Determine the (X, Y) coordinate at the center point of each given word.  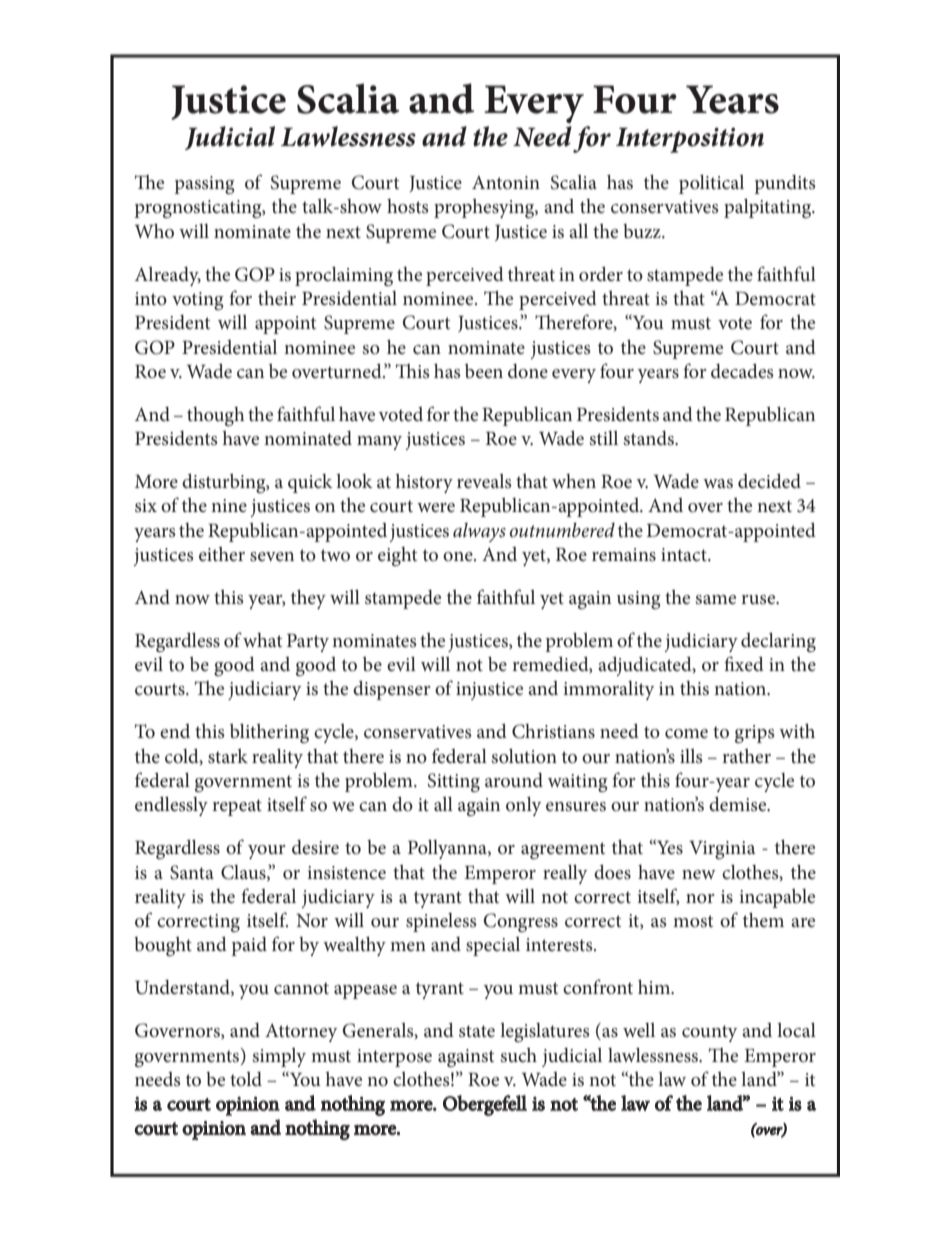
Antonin (506, 182)
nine (229, 505)
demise (739, 804)
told (246, 1079)
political (711, 184)
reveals (484, 481)
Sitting (454, 782)
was (718, 484)
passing (204, 185)
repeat (237, 807)
